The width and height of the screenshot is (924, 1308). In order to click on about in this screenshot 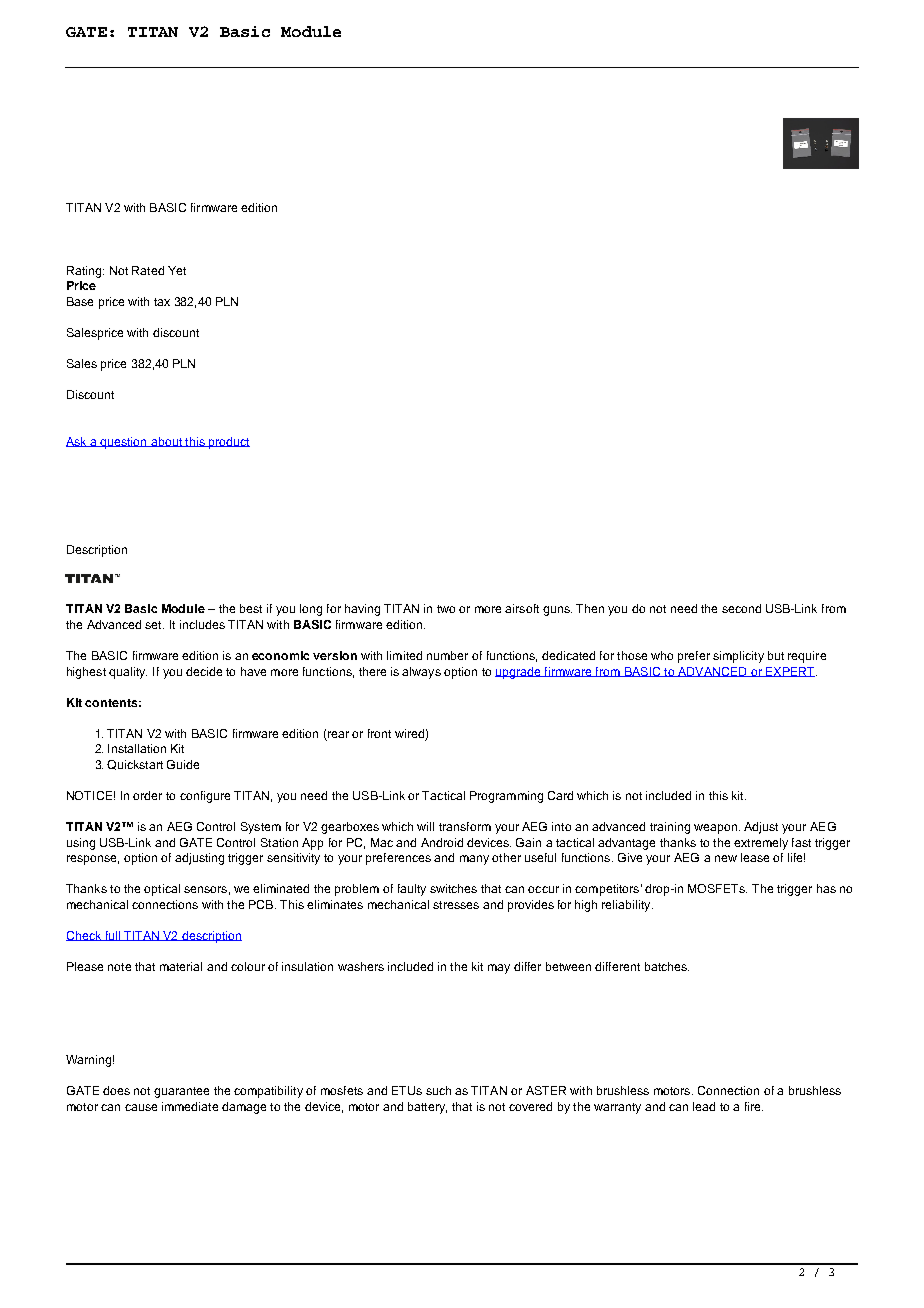, I will do `click(166, 442)`.
